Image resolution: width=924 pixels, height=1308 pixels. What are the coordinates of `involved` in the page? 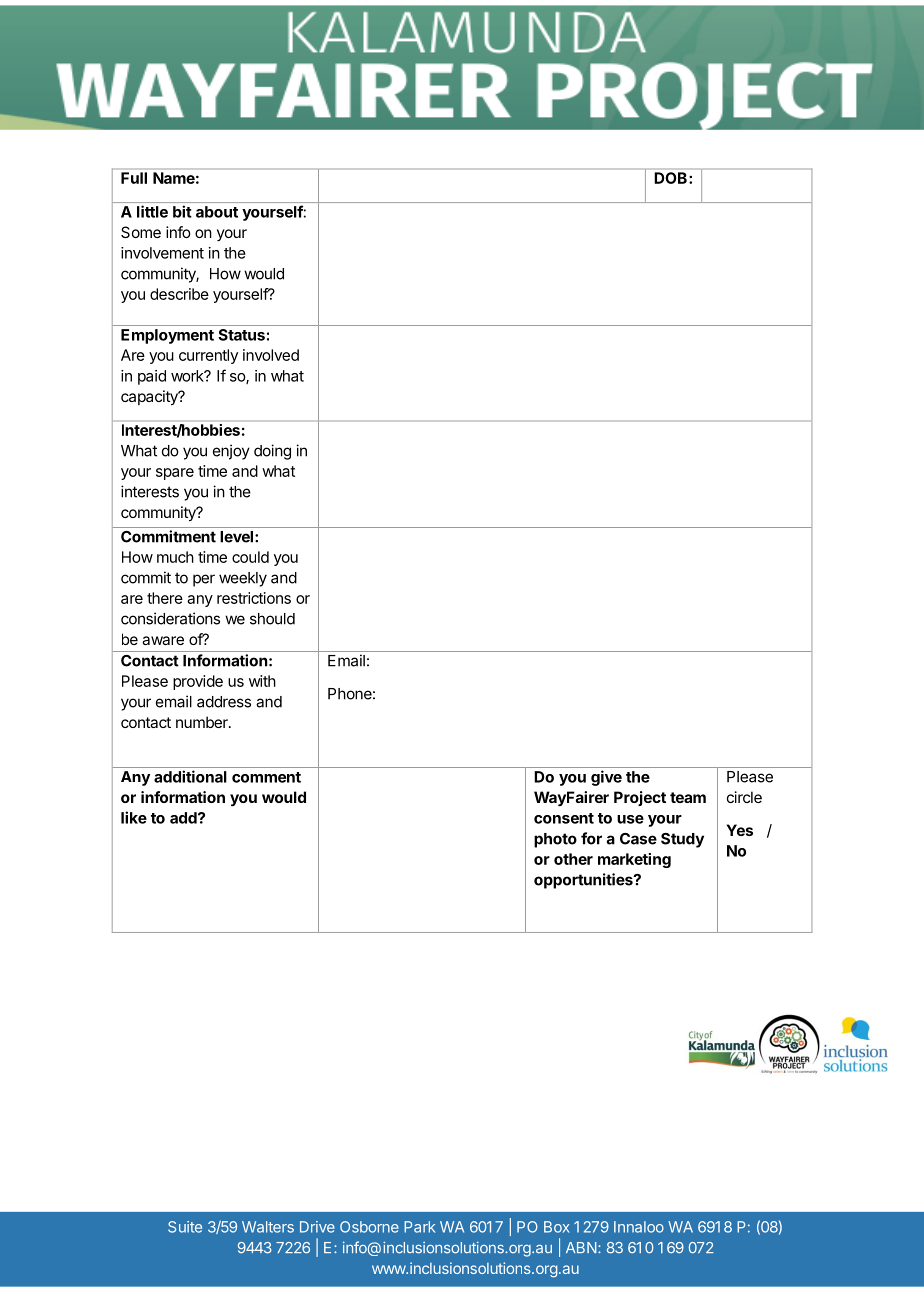 It's located at (271, 355).
